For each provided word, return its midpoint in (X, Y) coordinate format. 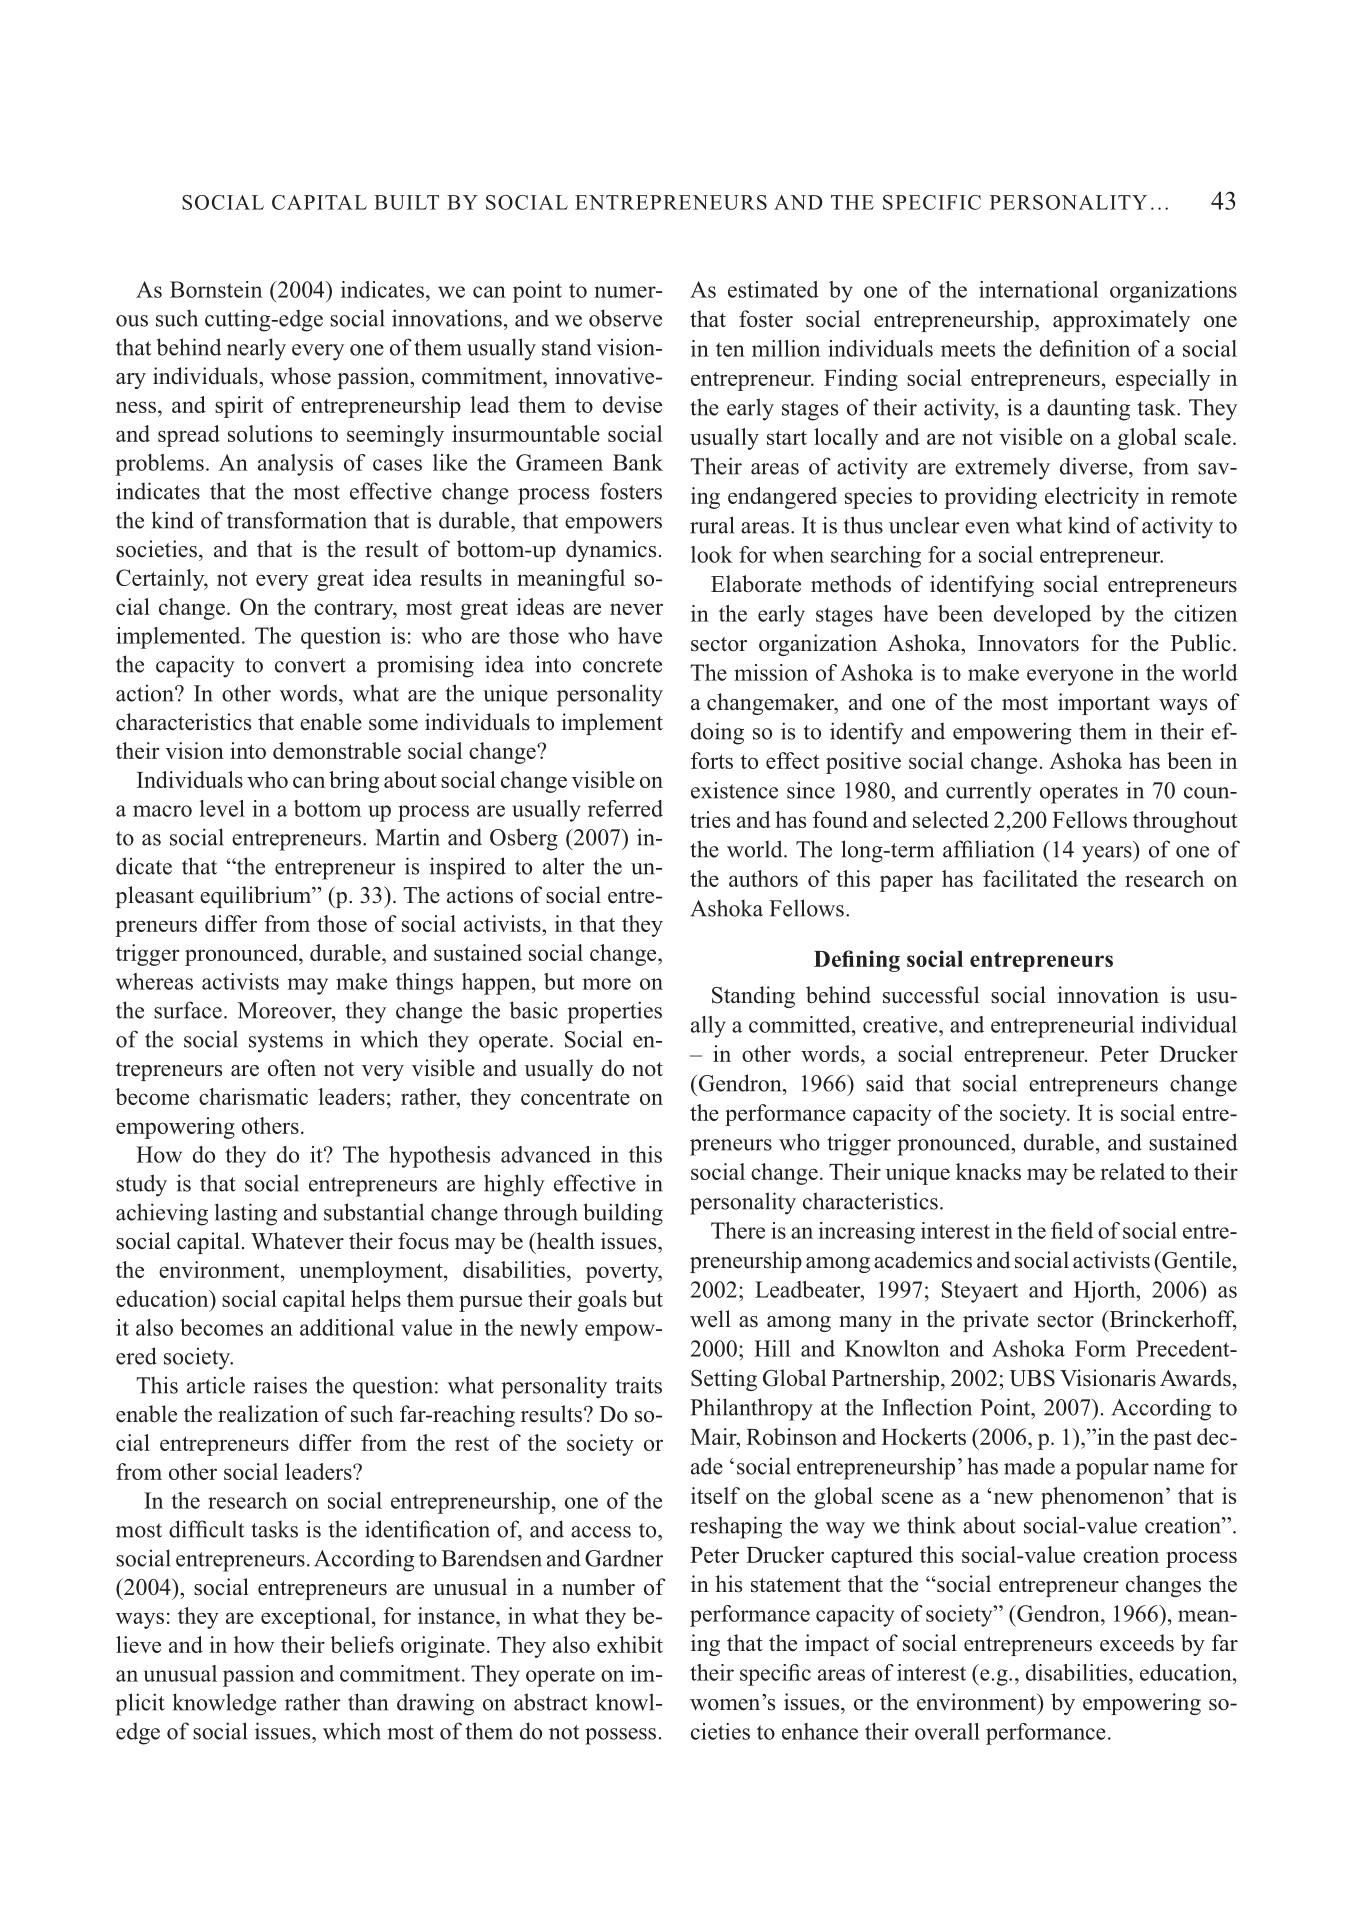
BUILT (406, 202)
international (1038, 289)
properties (614, 1012)
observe (625, 318)
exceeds (1137, 1643)
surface (188, 1010)
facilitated (1030, 878)
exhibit (630, 1644)
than (368, 1702)
